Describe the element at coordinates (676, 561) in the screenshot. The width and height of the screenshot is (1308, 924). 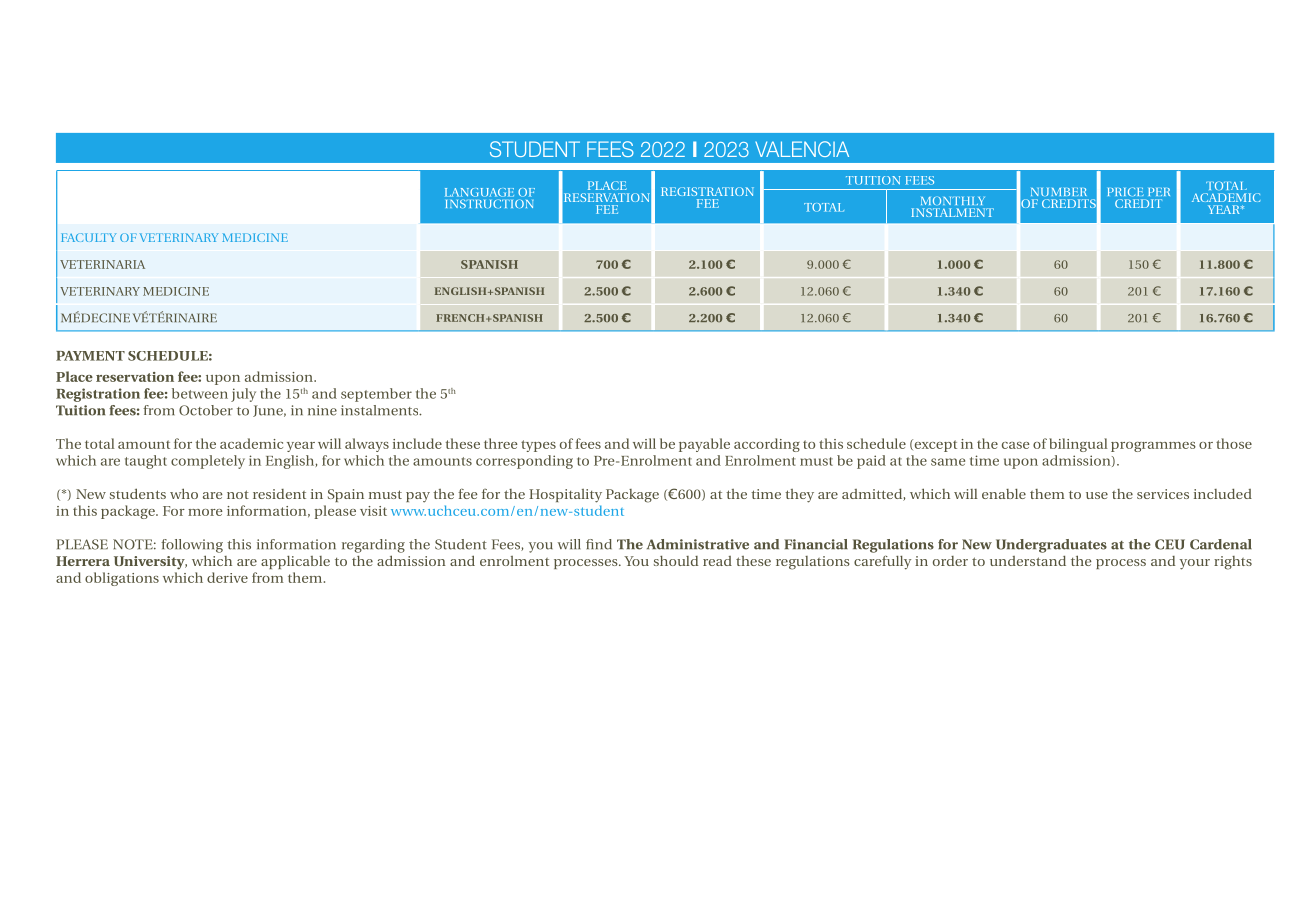
I see `should` at that location.
